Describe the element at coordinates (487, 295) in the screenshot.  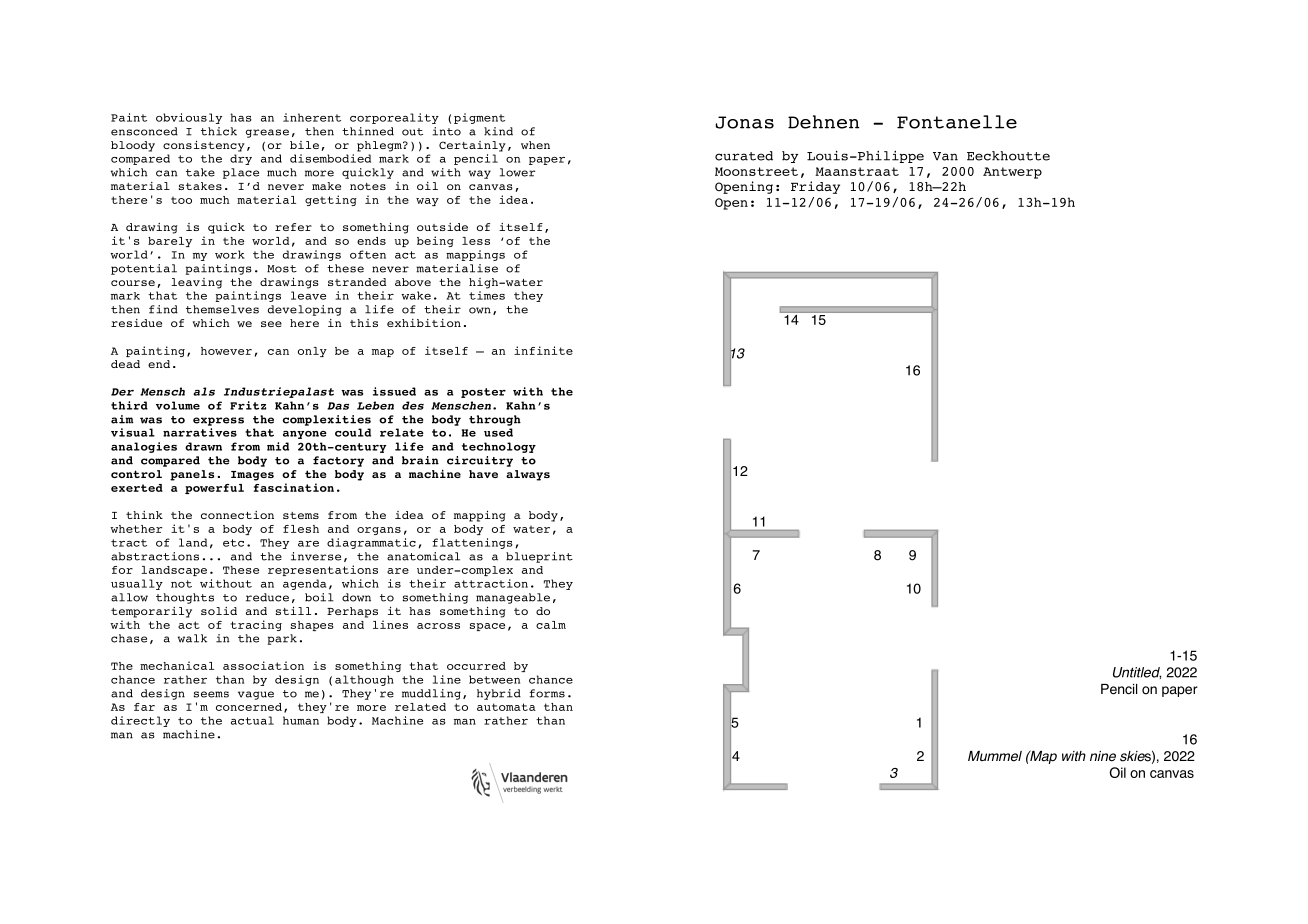
I see `times` at that location.
